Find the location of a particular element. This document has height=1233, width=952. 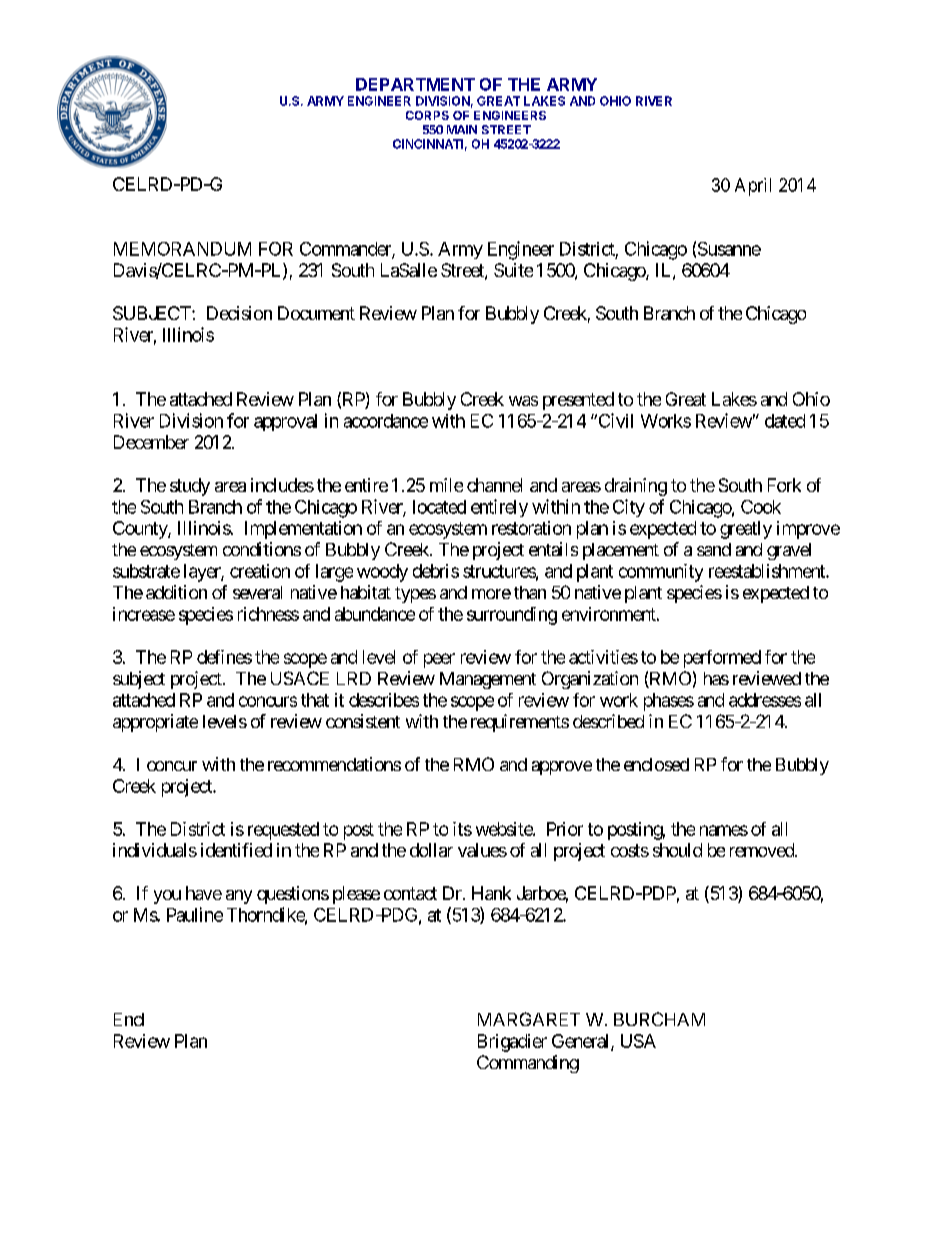

its is located at coordinates (462, 829).
